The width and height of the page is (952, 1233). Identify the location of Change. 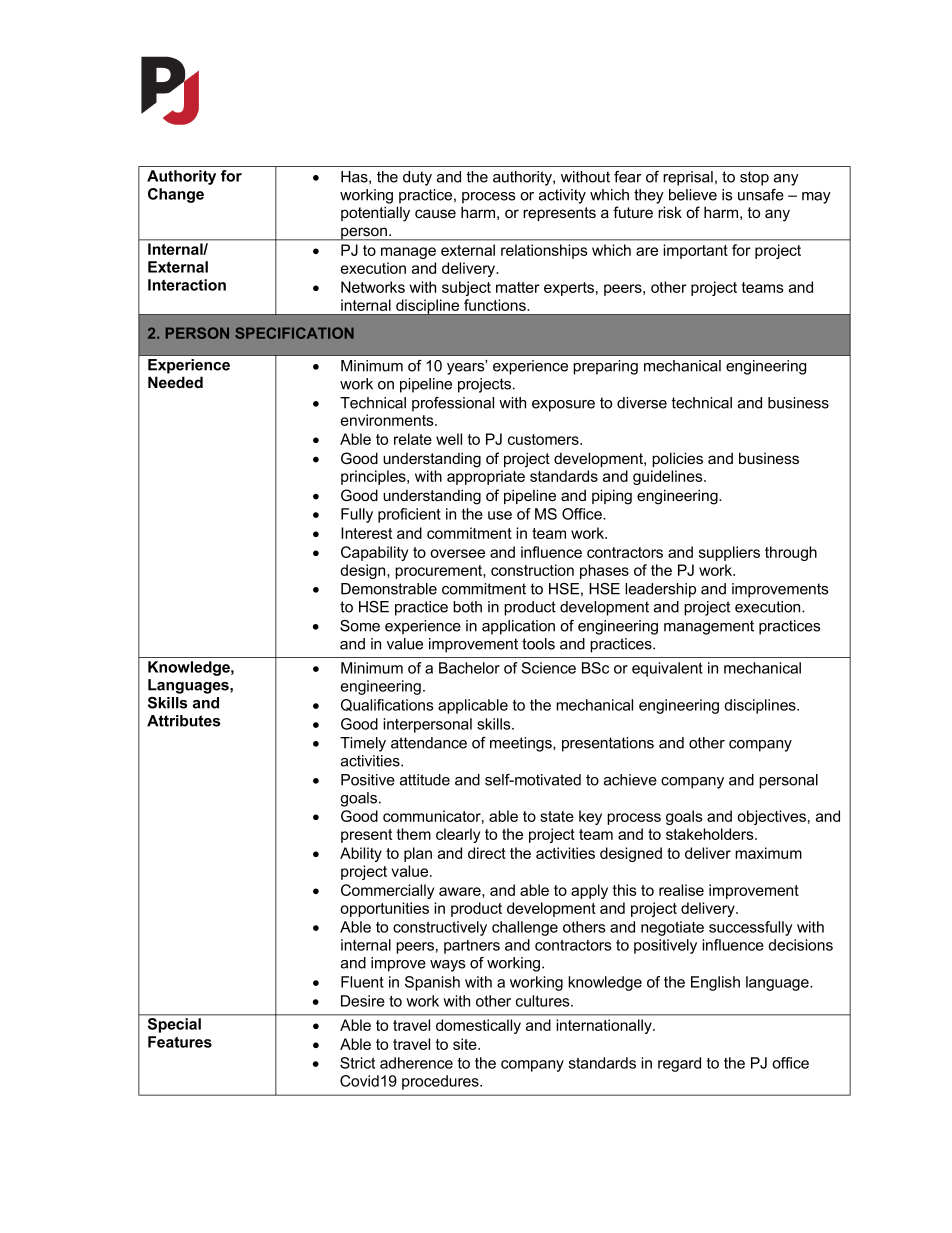
(176, 195).
